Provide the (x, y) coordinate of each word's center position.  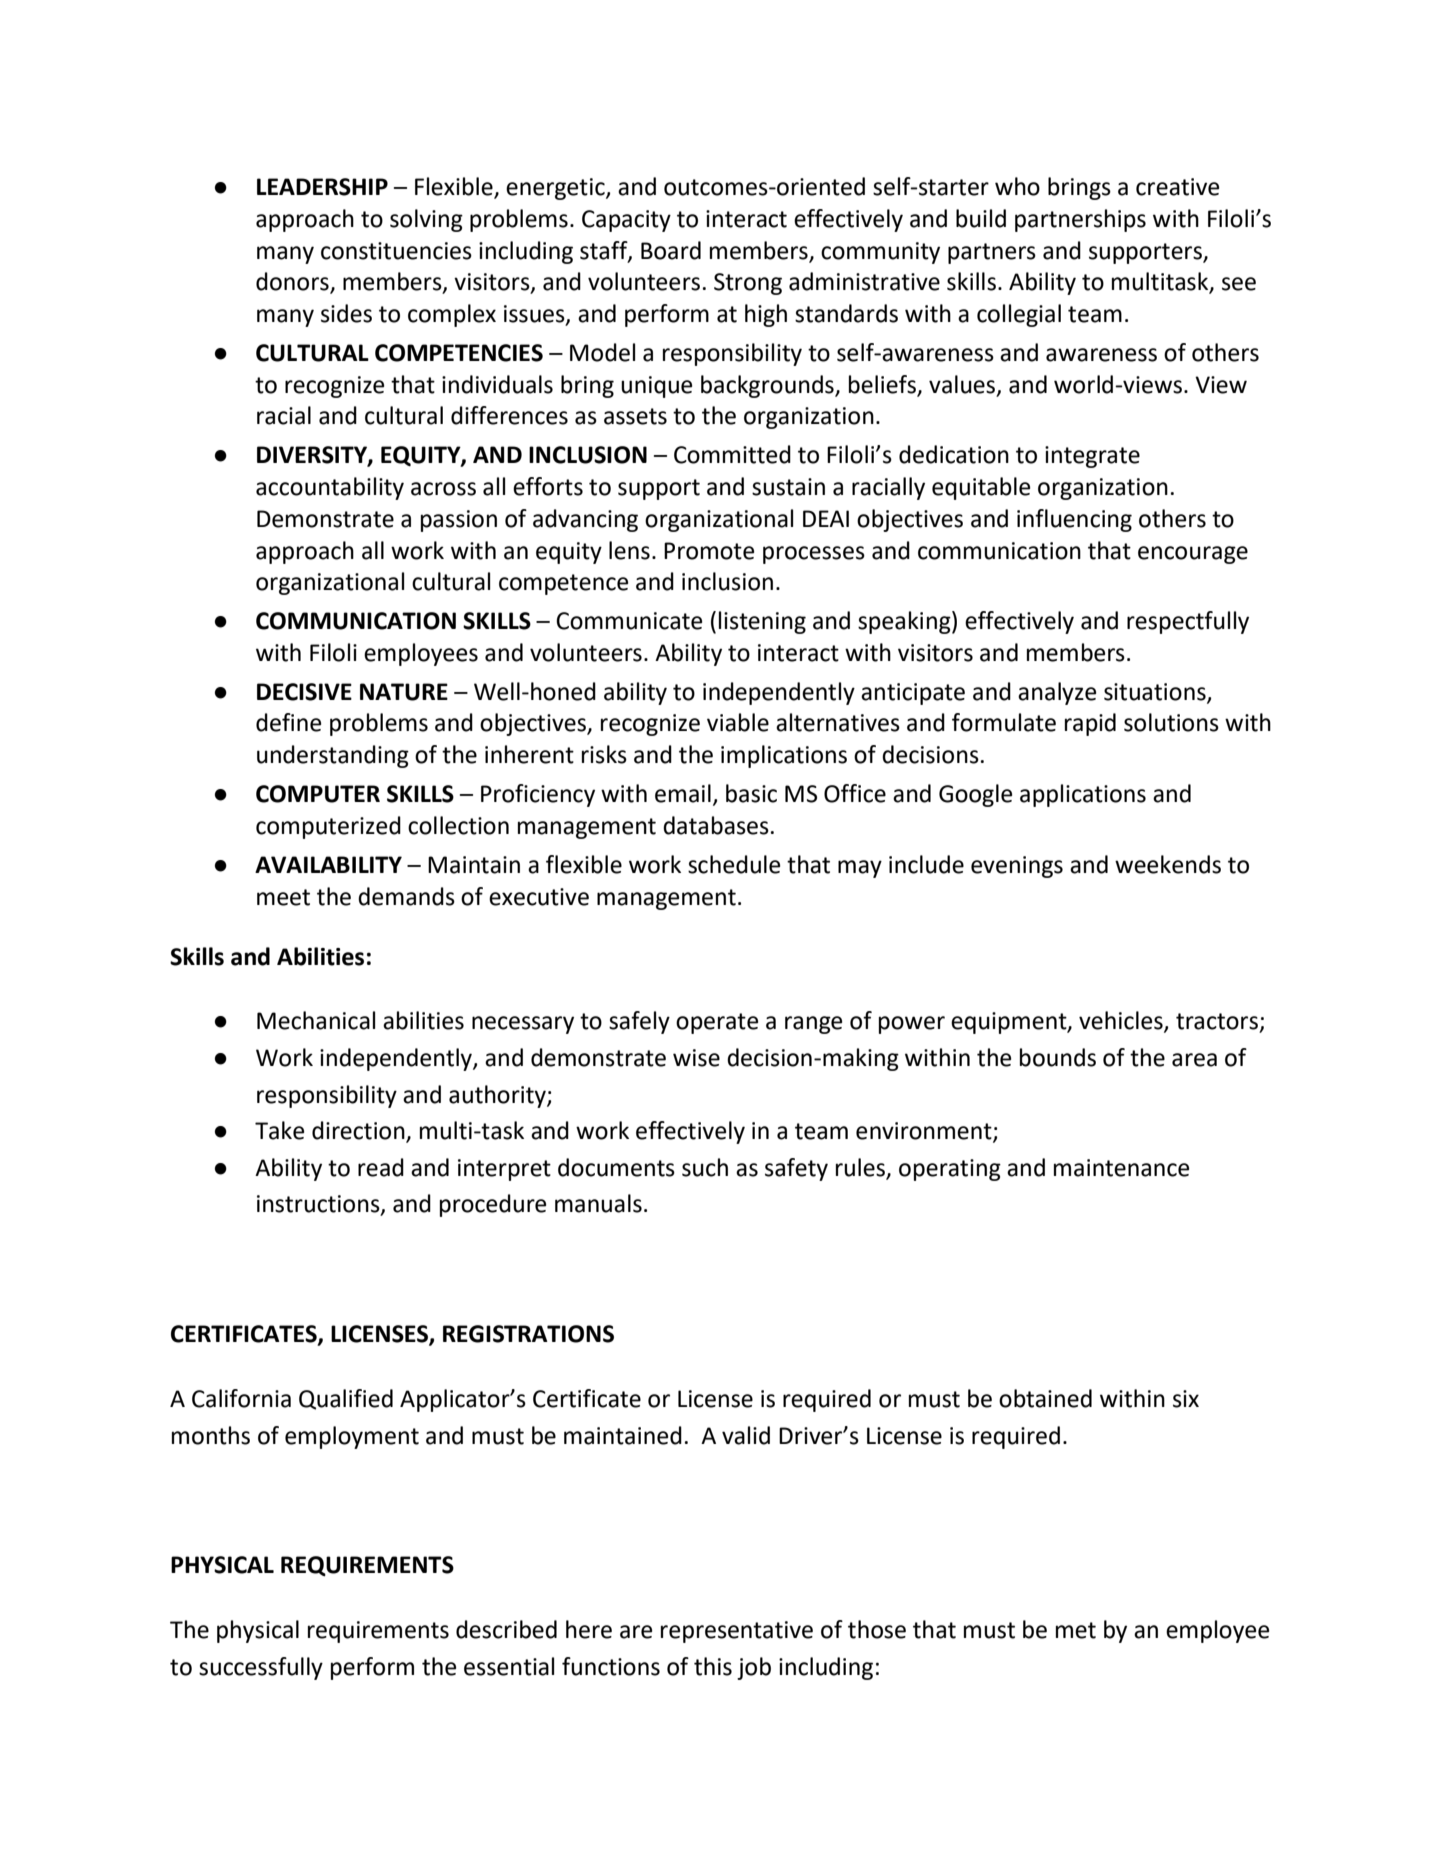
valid (746, 1435)
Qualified (346, 1399)
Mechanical (316, 1020)
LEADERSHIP (322, 187)
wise (696, 1058)
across (443, 489)
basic (751, 793)
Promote (709, 551)
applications (1083, 795)
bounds (1058, 1057)
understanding (333, 756)
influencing (1074, 520)
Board (671, 250)
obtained (1045, 1398)
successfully (261, 1668)
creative (1177, 187)
